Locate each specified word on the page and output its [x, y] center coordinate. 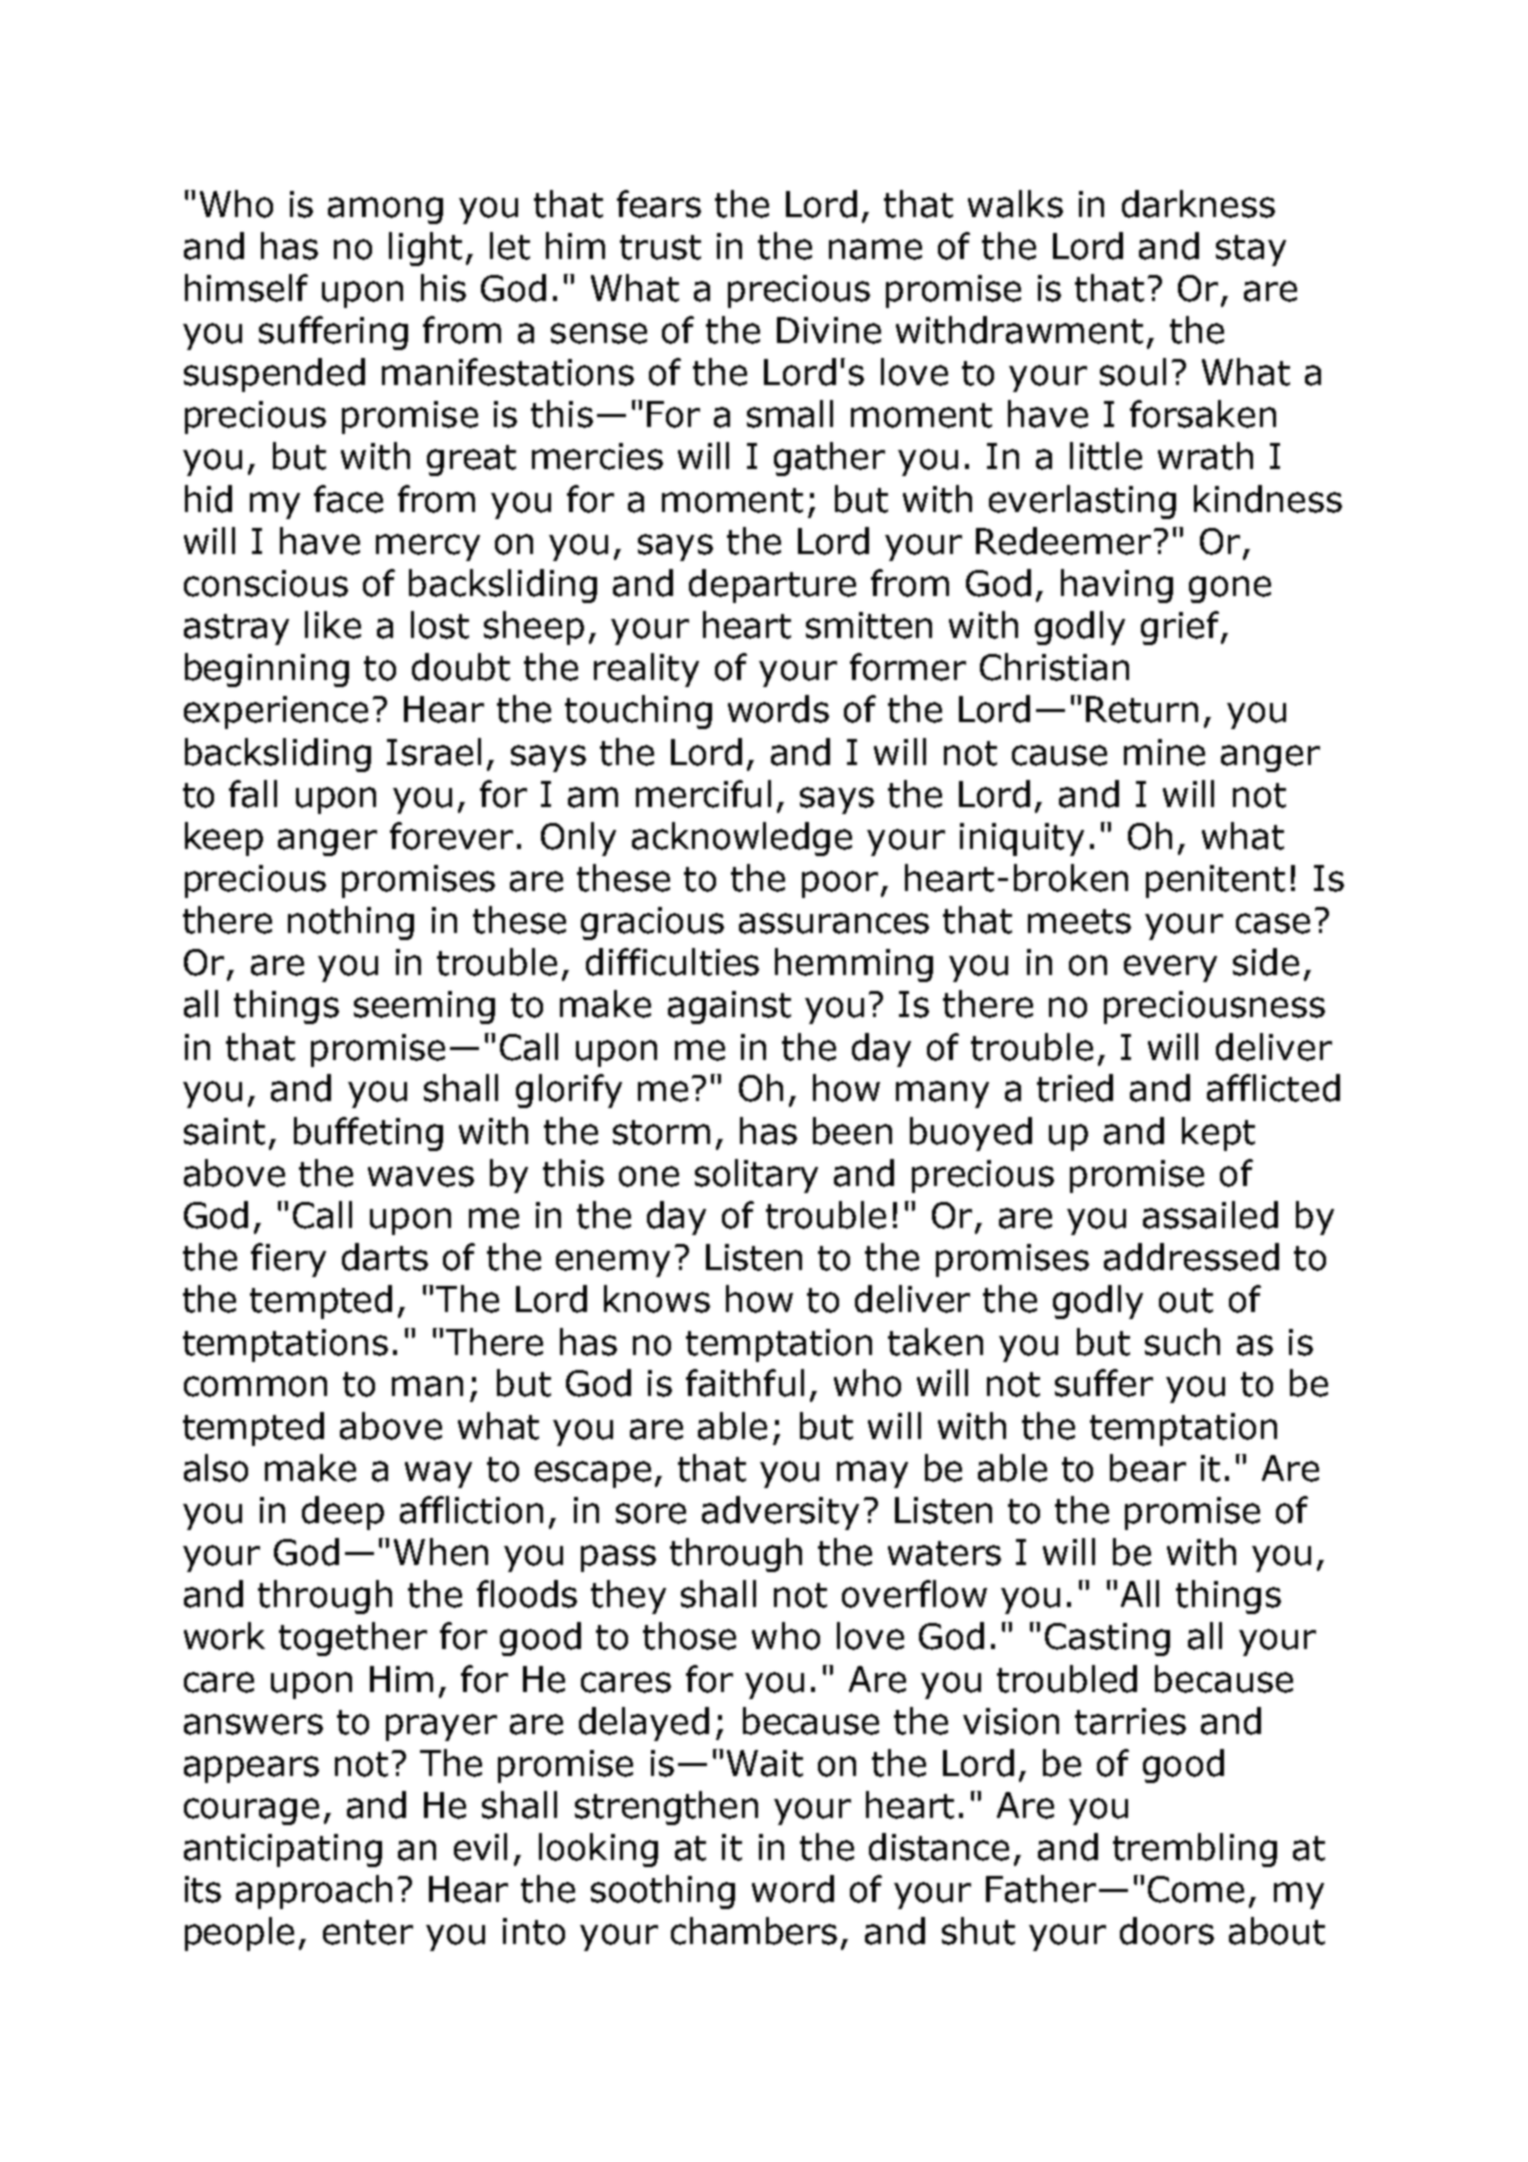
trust [660, 247]
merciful [703, 794]
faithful [745, 1383]
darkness [1198, 204]
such [1182, 1342]
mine [1164, 752]
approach [314, 1892]
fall [253, 794]
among [385, 210]
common [255, 1386]
